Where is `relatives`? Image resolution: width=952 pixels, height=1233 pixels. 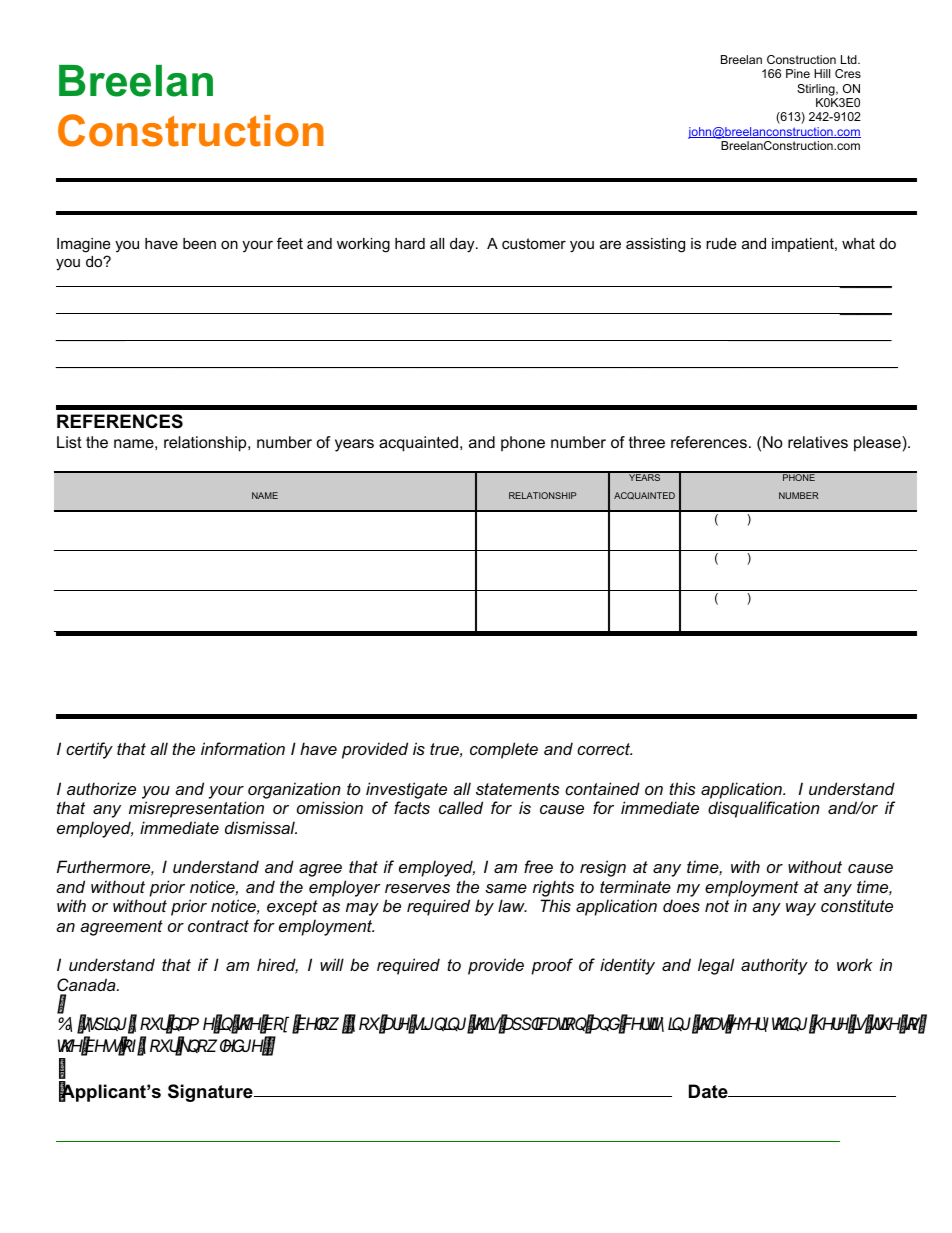 relatives is located at coordinates (818, 442).
